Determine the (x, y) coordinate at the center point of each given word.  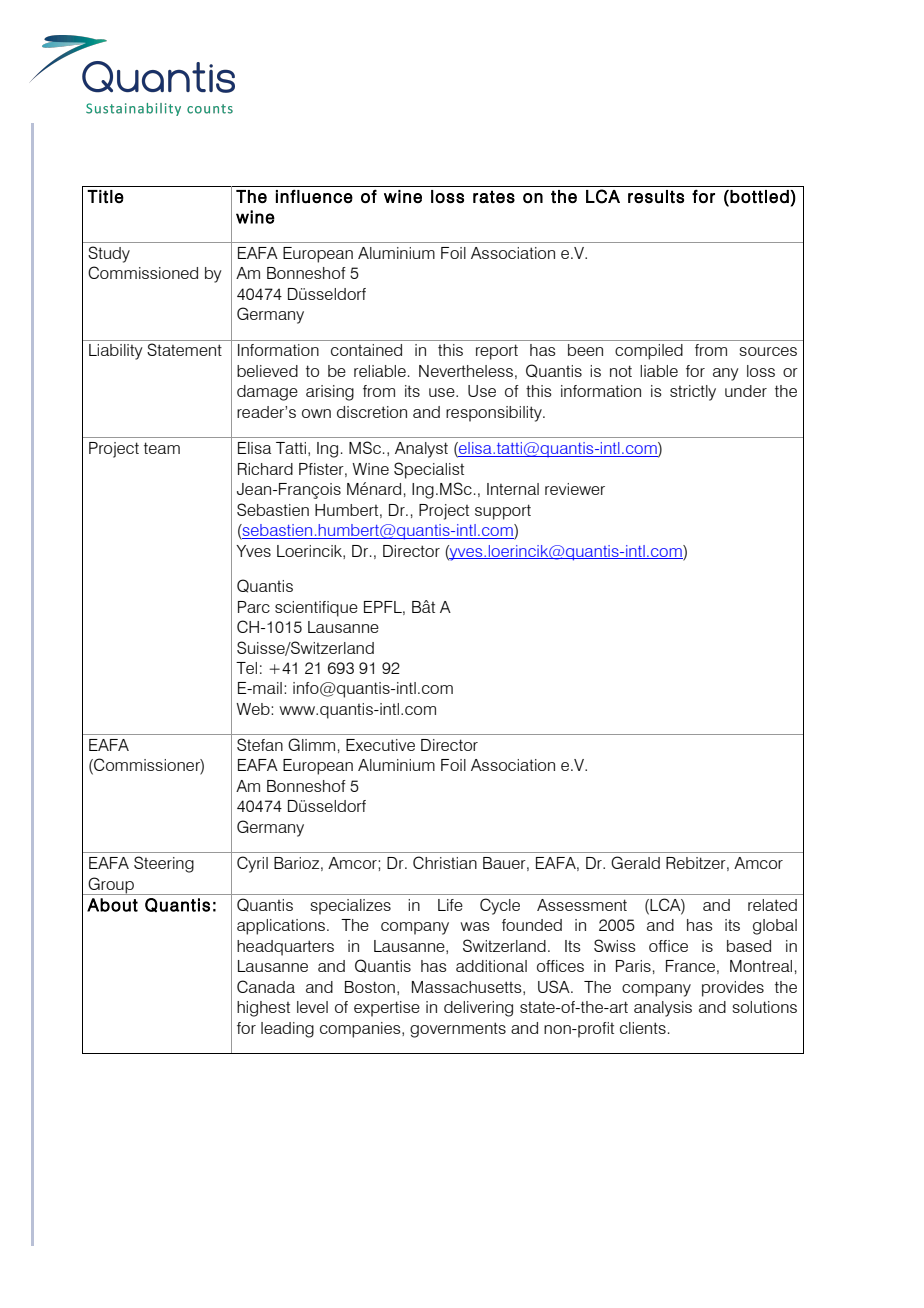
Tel (246, 668)
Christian (445, 862)
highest (263, 1009)
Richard (265, 469)
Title (105, 196)
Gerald (635, 862)
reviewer (575, 489)
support (503, 512)
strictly (693, 393)
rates (494, 197)
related (772, 905)
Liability (116, 352)
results (656, 197)
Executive (380, 745)
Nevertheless (466, 371)
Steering (164, 864)
